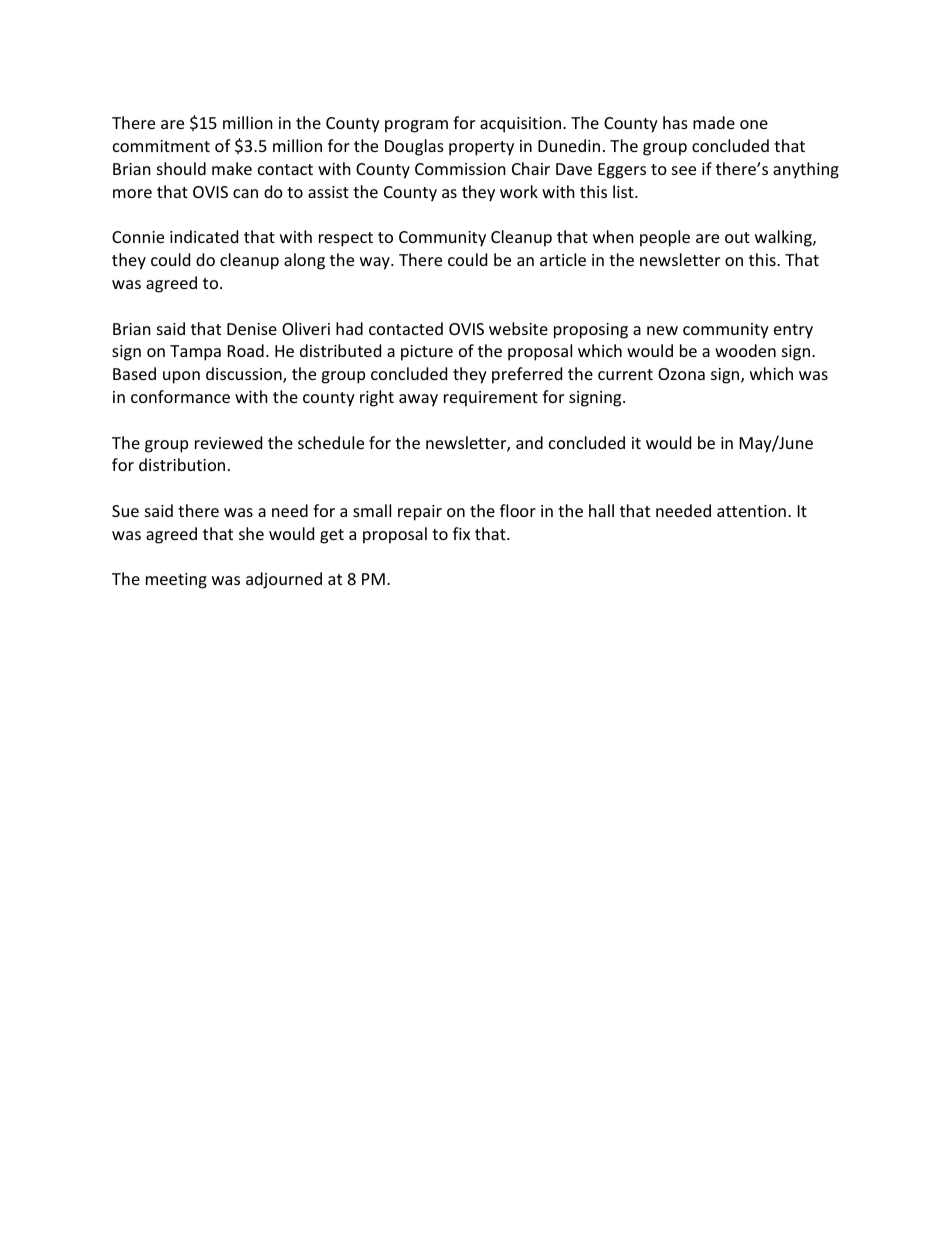  Describe the element at coordinates (461, 533) in the page. I see `fix` at that location.
